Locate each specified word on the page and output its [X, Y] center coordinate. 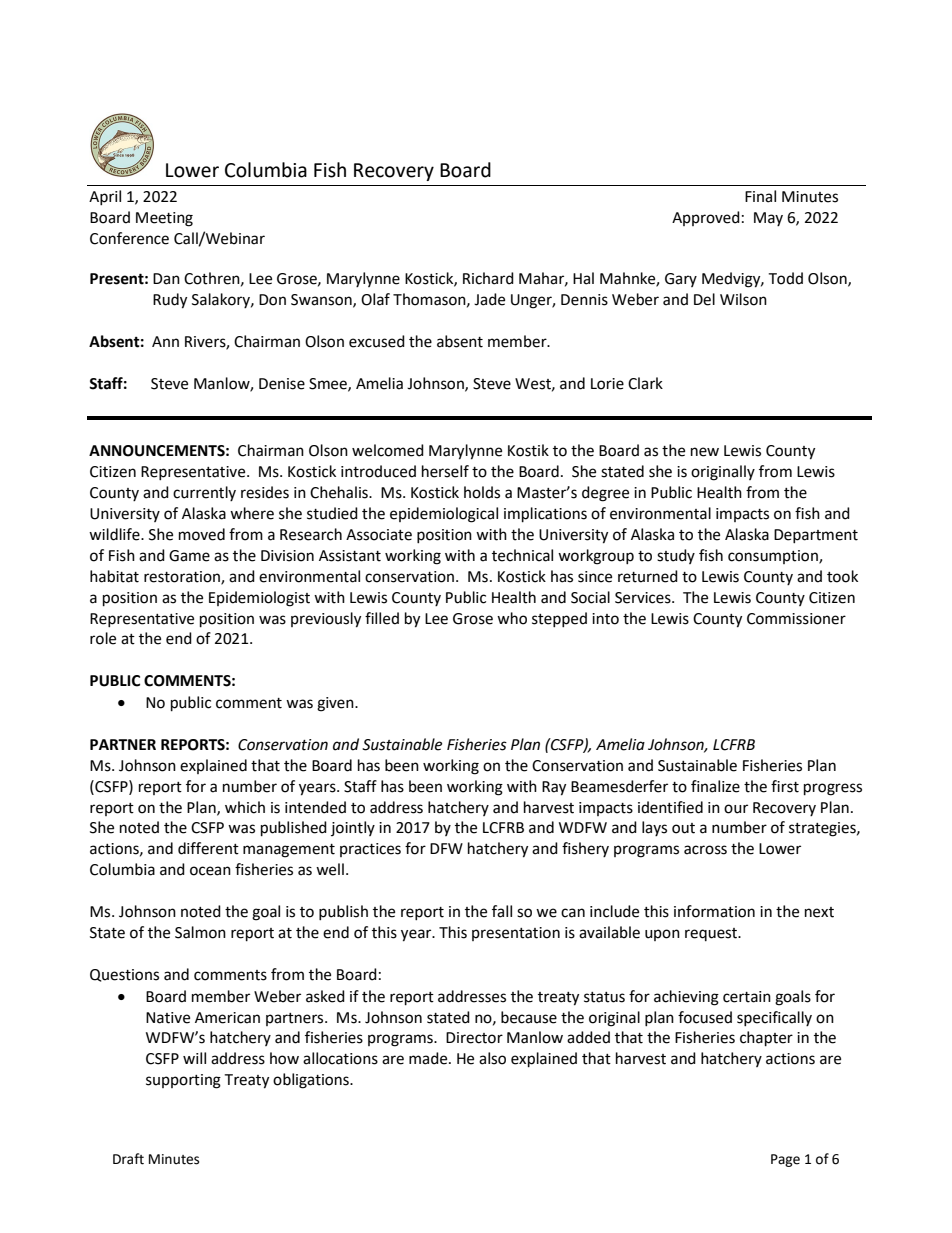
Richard [488, 278]
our [736, 809]
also [492, 1058]
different [208, 848]
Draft [128, 1159]
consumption [774, 557]
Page [785, 1160]
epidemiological [444, 515]
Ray [554, 788]
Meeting [164, 219]
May [768, 219]
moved [202, 534]
